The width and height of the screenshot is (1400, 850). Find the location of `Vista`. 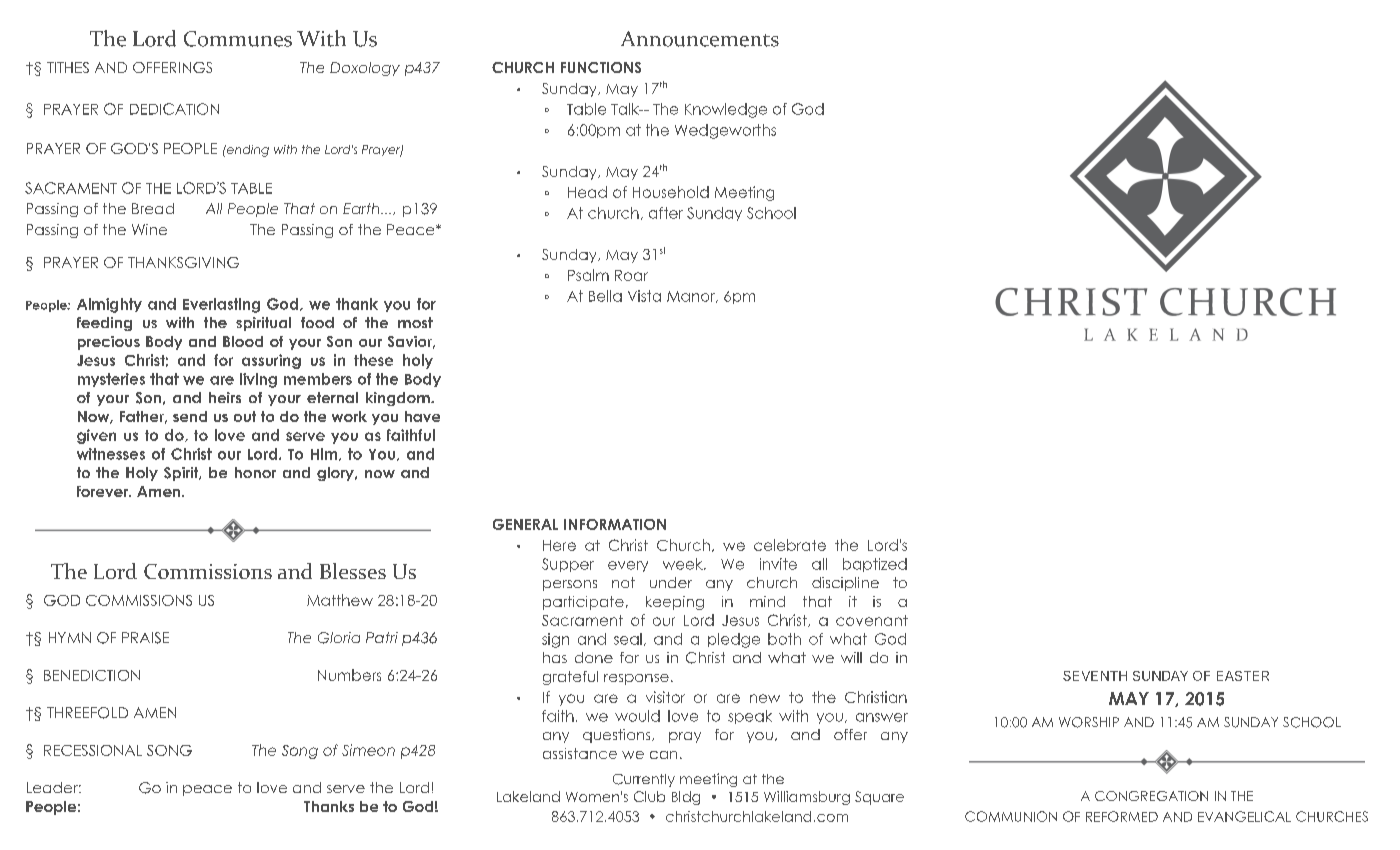

Vista is located at coordinates (644, 296).
